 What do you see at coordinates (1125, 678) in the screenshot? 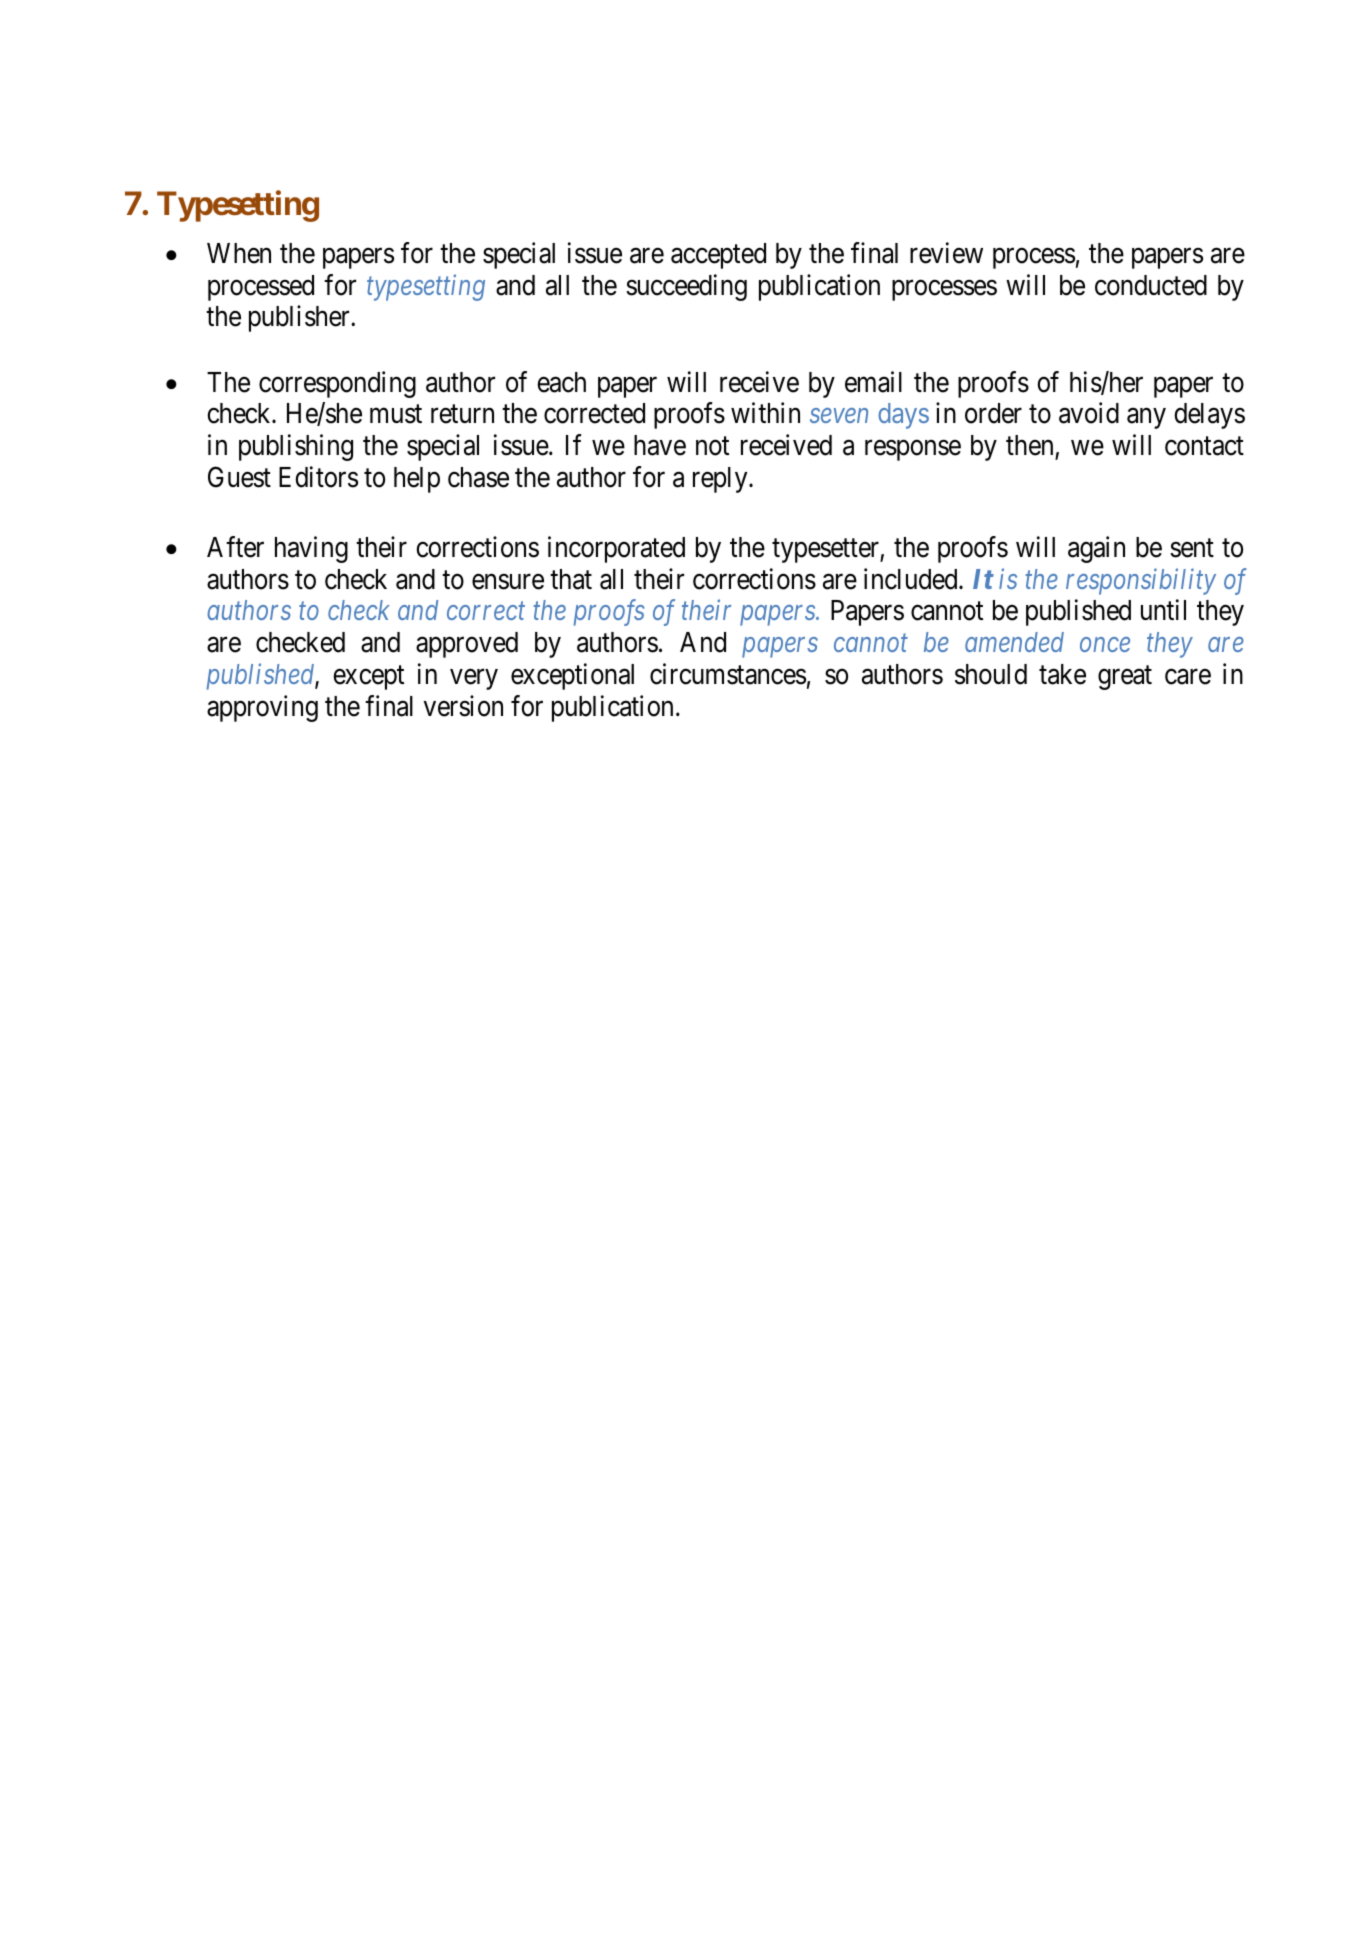
I see `great` at bounding box center [1125, 678].
